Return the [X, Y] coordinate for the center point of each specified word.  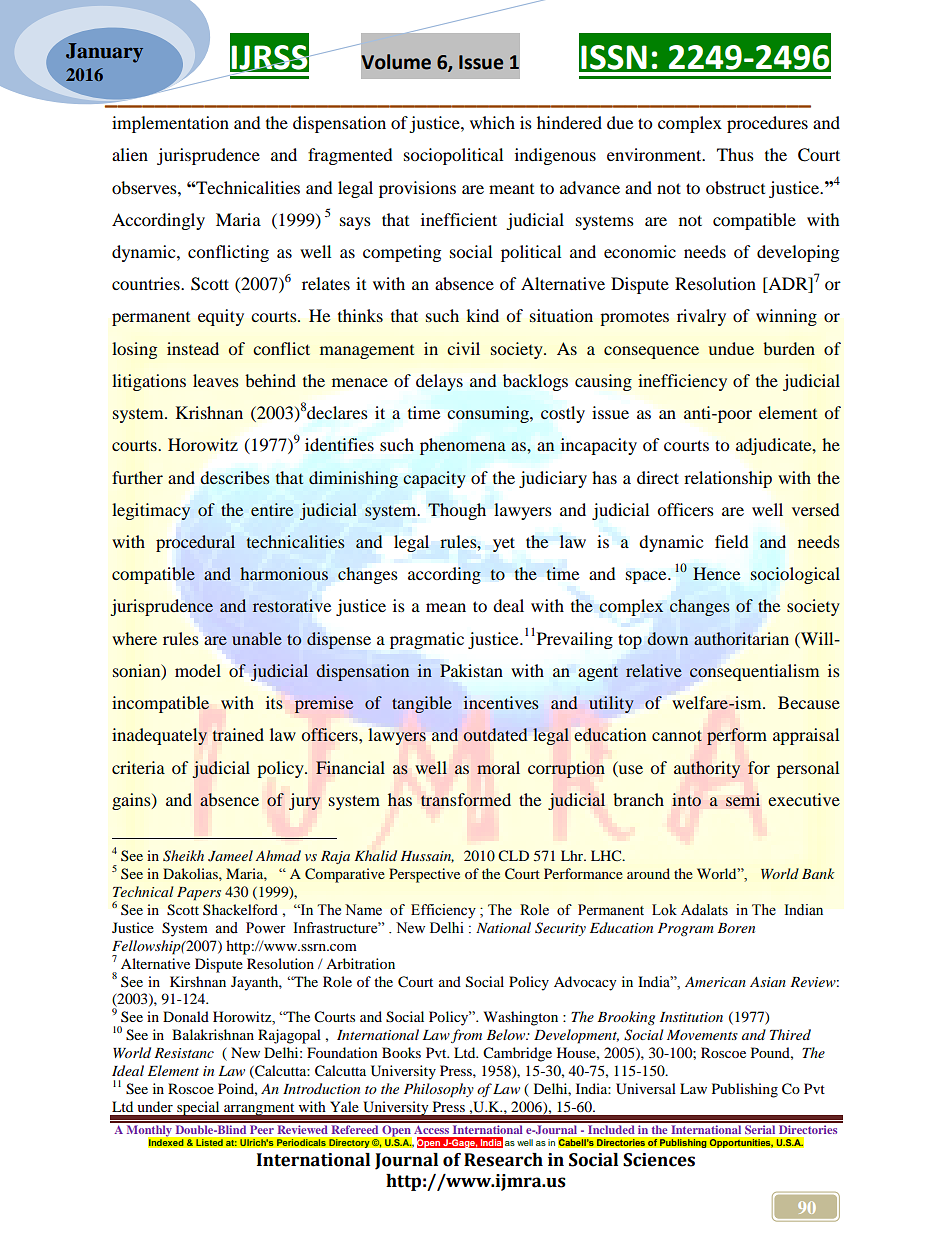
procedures [767, 124]
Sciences [659, 1160]
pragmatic [427, 640]
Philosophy [439, 1090]
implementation [170, 124]
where [134, 638]
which [492, 122]
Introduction [321, 1088]
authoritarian [741, 638]
